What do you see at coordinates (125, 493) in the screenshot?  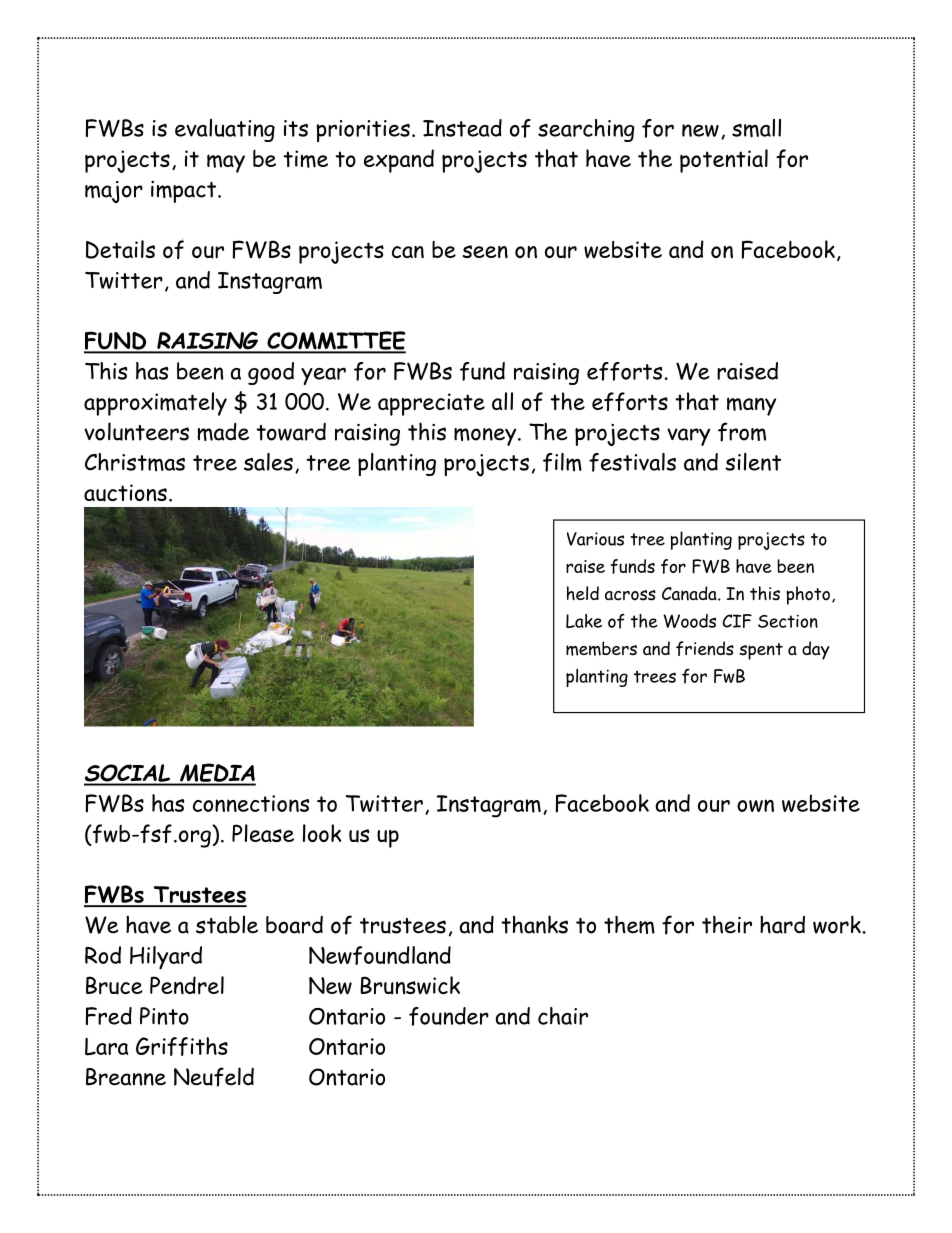 I see `auctions` at bounding box center [125, 493].
